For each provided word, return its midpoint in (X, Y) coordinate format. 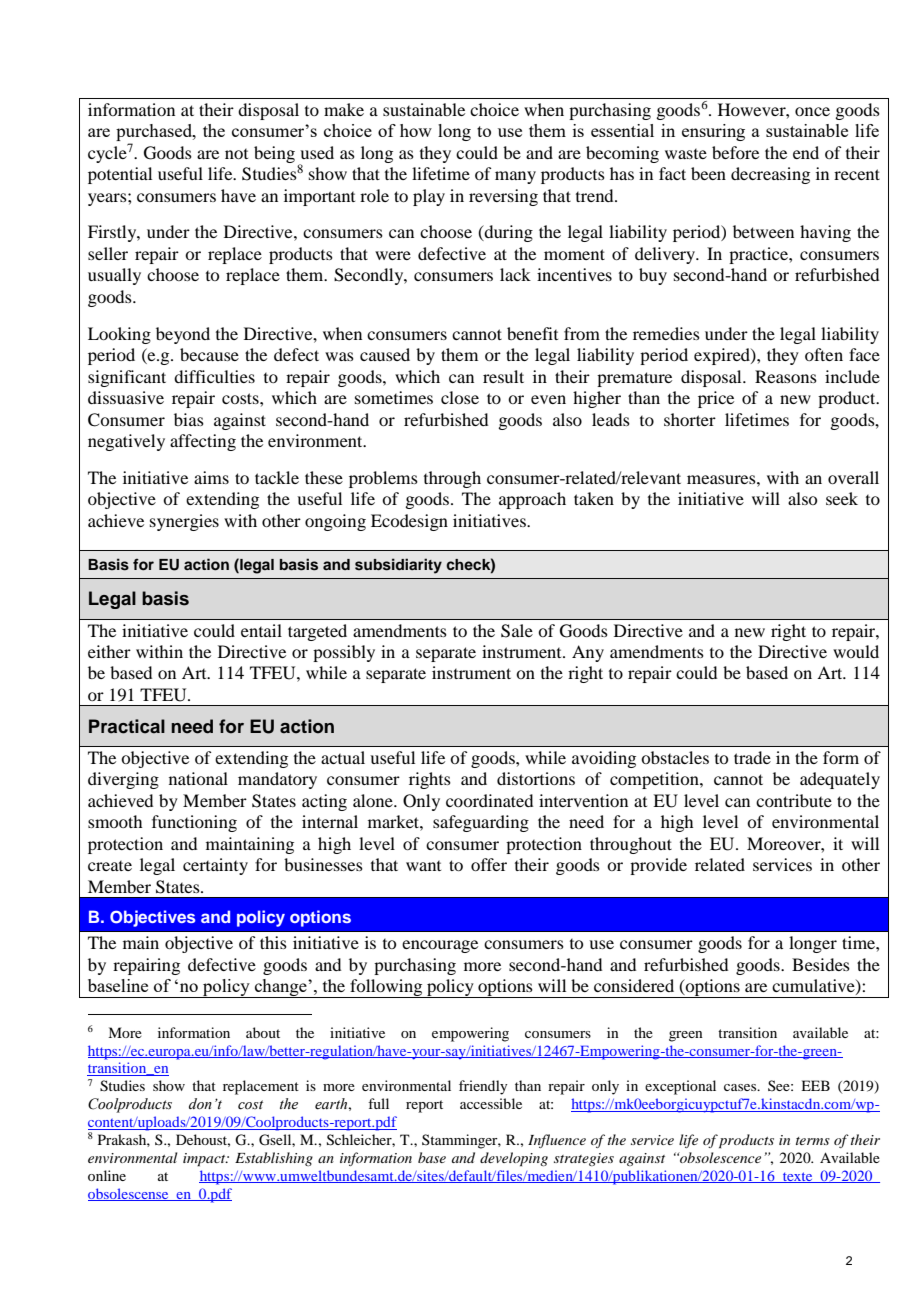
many (515, 177)
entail (261, 630)
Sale (517, 631)
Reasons (786, 376)
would (856, 651)
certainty (215, 866)
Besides (821, 964)
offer (489, 864)
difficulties (214, 376)
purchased (155, 134)
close (460, 397)
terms (813, 1141)
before (735, 152)
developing (514, 1159)
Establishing (274, 1159)
